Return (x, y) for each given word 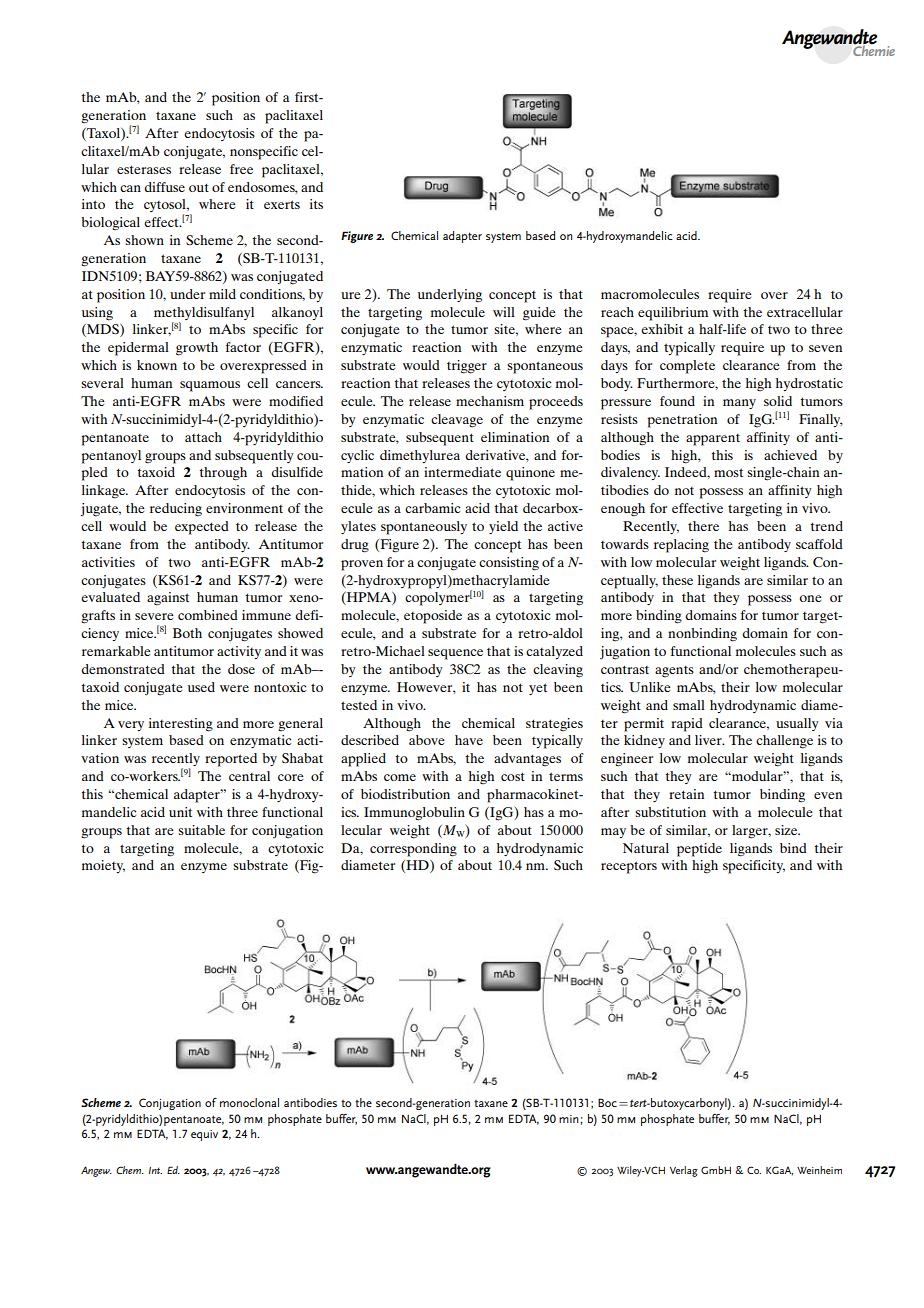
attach (203, 437)
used (201, 687)
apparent (713, 440)
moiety (103, 866)
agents (674, 672)
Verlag (684, 1171)
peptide (699, 850)
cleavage (457, 421)
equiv (204, 1135)
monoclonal (249, 1102)
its (316, 204)
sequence (455, 654)
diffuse (164, 187)
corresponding (413, 850)
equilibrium (673, 314)
